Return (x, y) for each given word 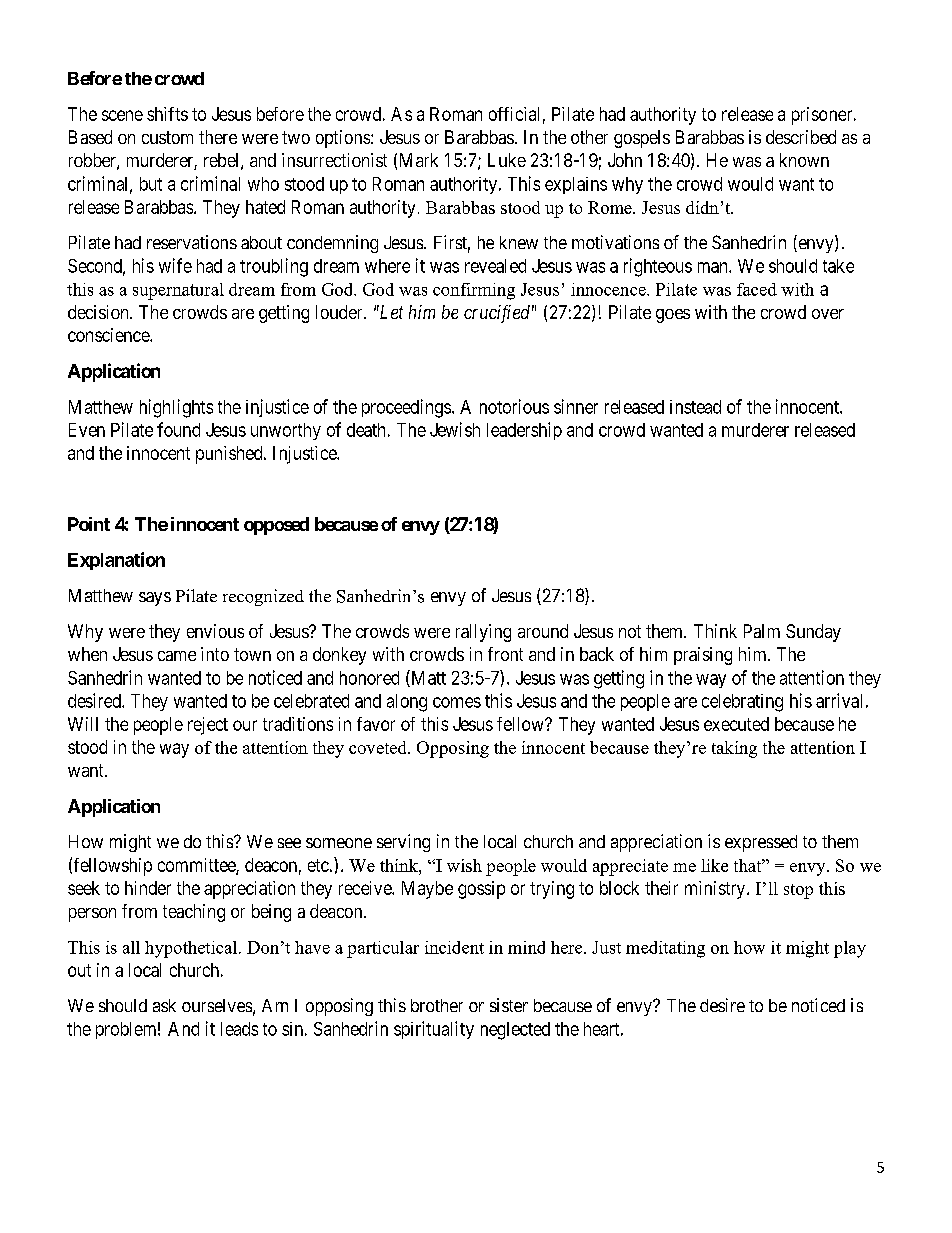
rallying (483, 633)
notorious (514, 406)
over (828, 314)
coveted (379, 747)
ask (164, 1005)
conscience (109, 335)
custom (167, 137)
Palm (762, 631)
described (801, 137)
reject (208, 726)
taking (734, 749)
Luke (507, 160)
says (155, 599)
